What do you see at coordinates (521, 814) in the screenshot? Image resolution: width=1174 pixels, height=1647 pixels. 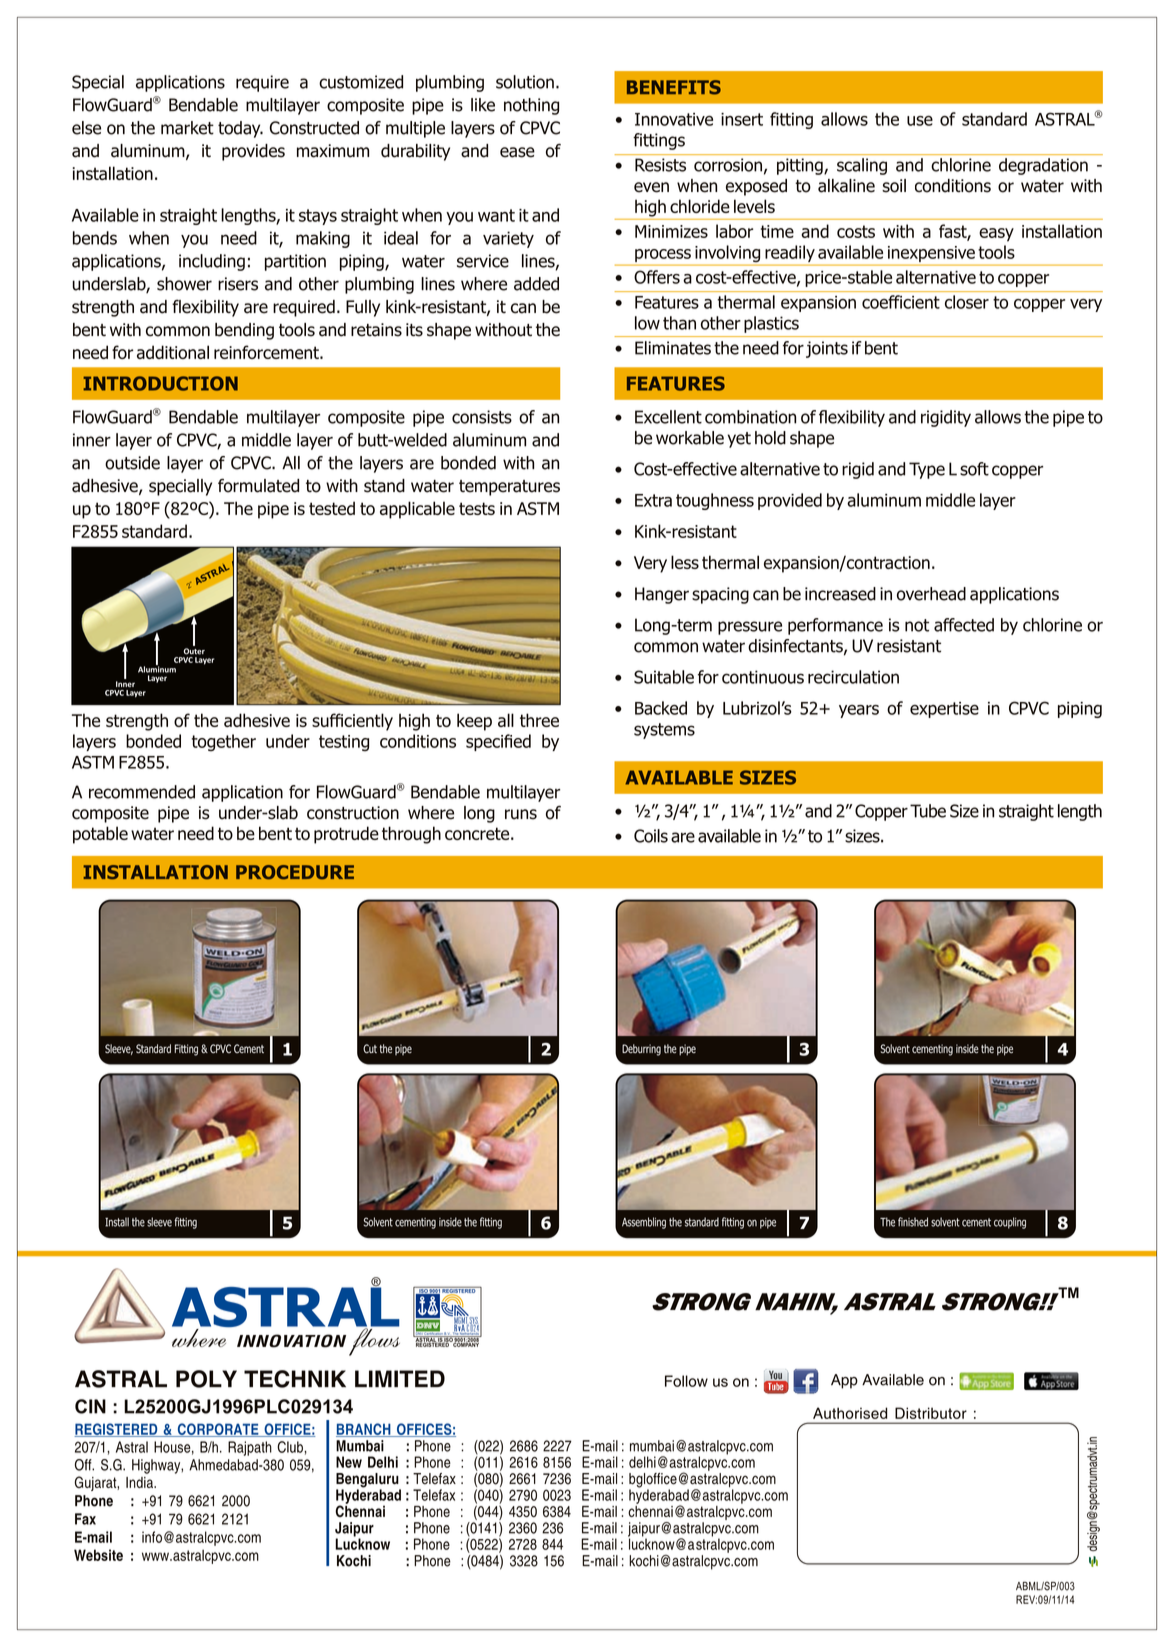 I see `runs` at bounding box center [521, 814].
